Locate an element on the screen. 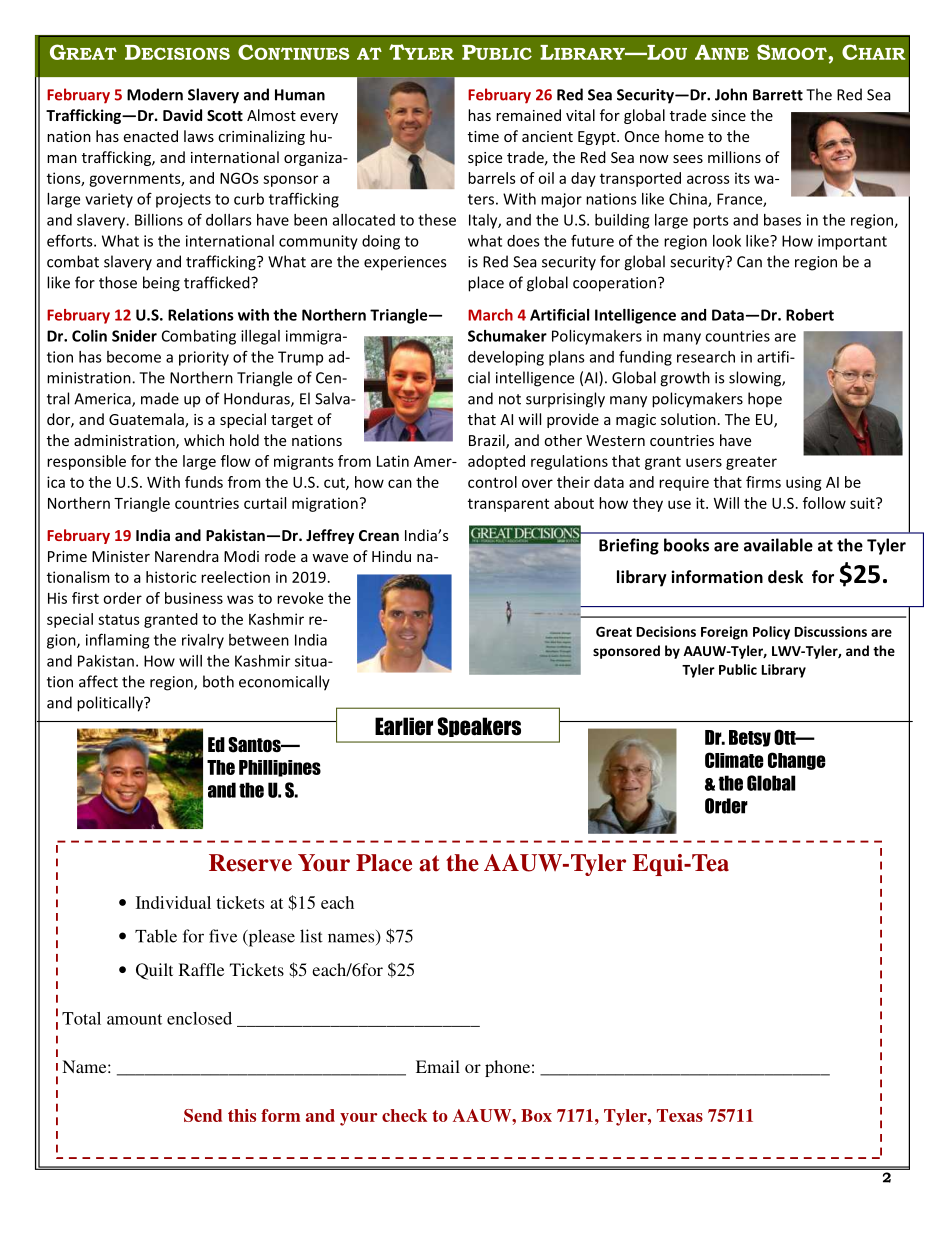 The height and width of the screenshot is (1233, 952). desk is located at coordinates (785, 576).
